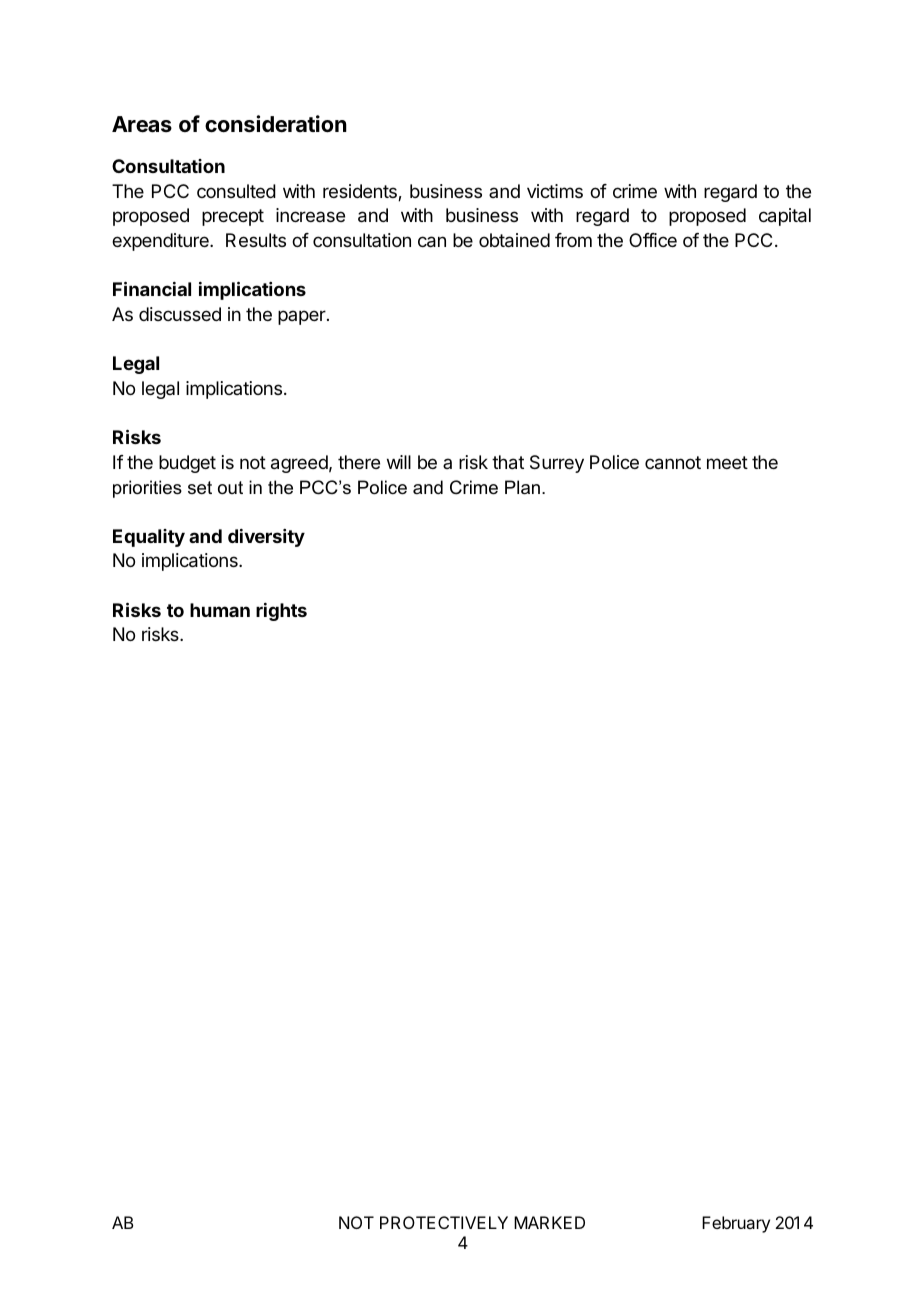  I want to click on victims, so click(555, 191).
